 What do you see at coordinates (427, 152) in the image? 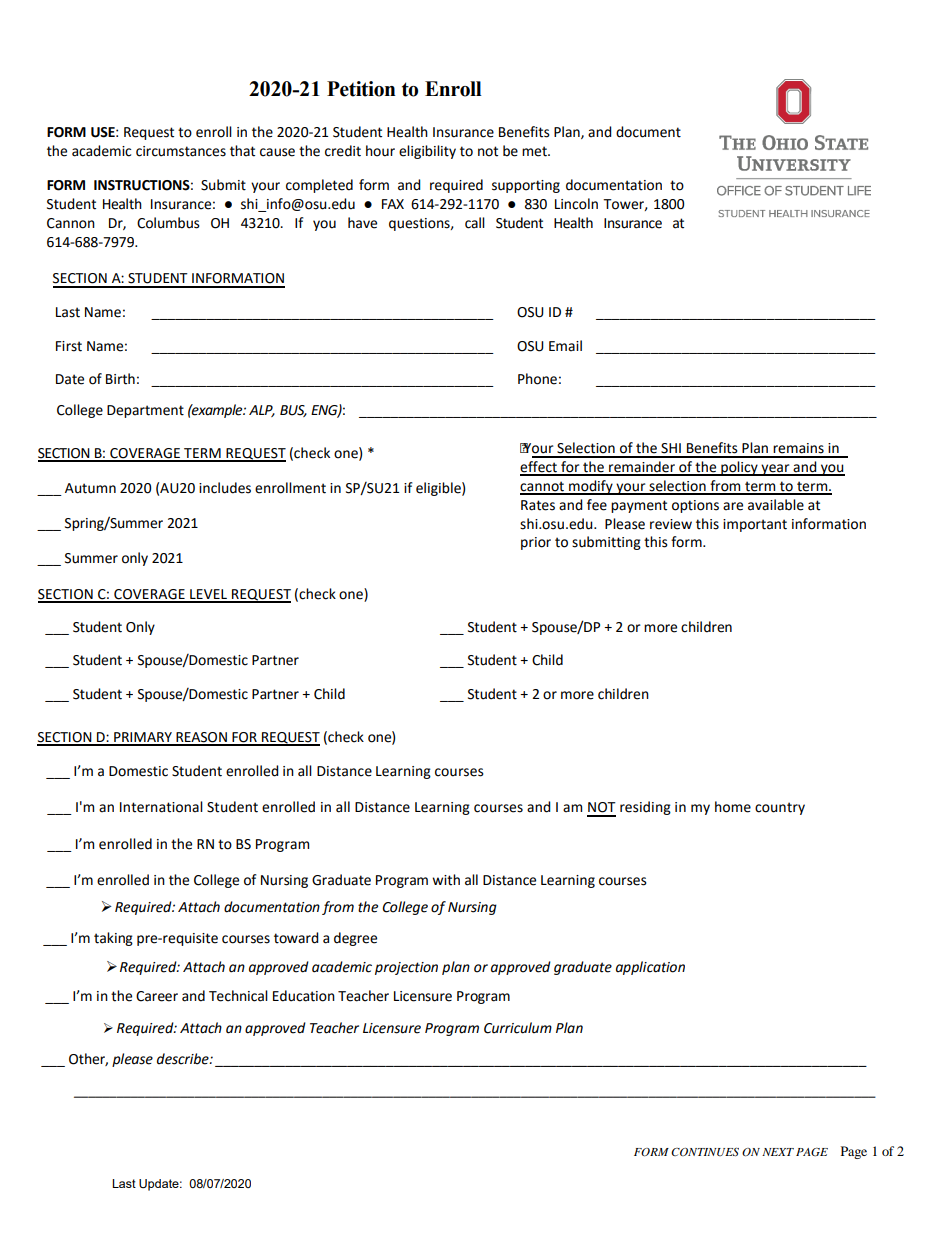
I see `eligibility` at bounding box center [427, 152].
